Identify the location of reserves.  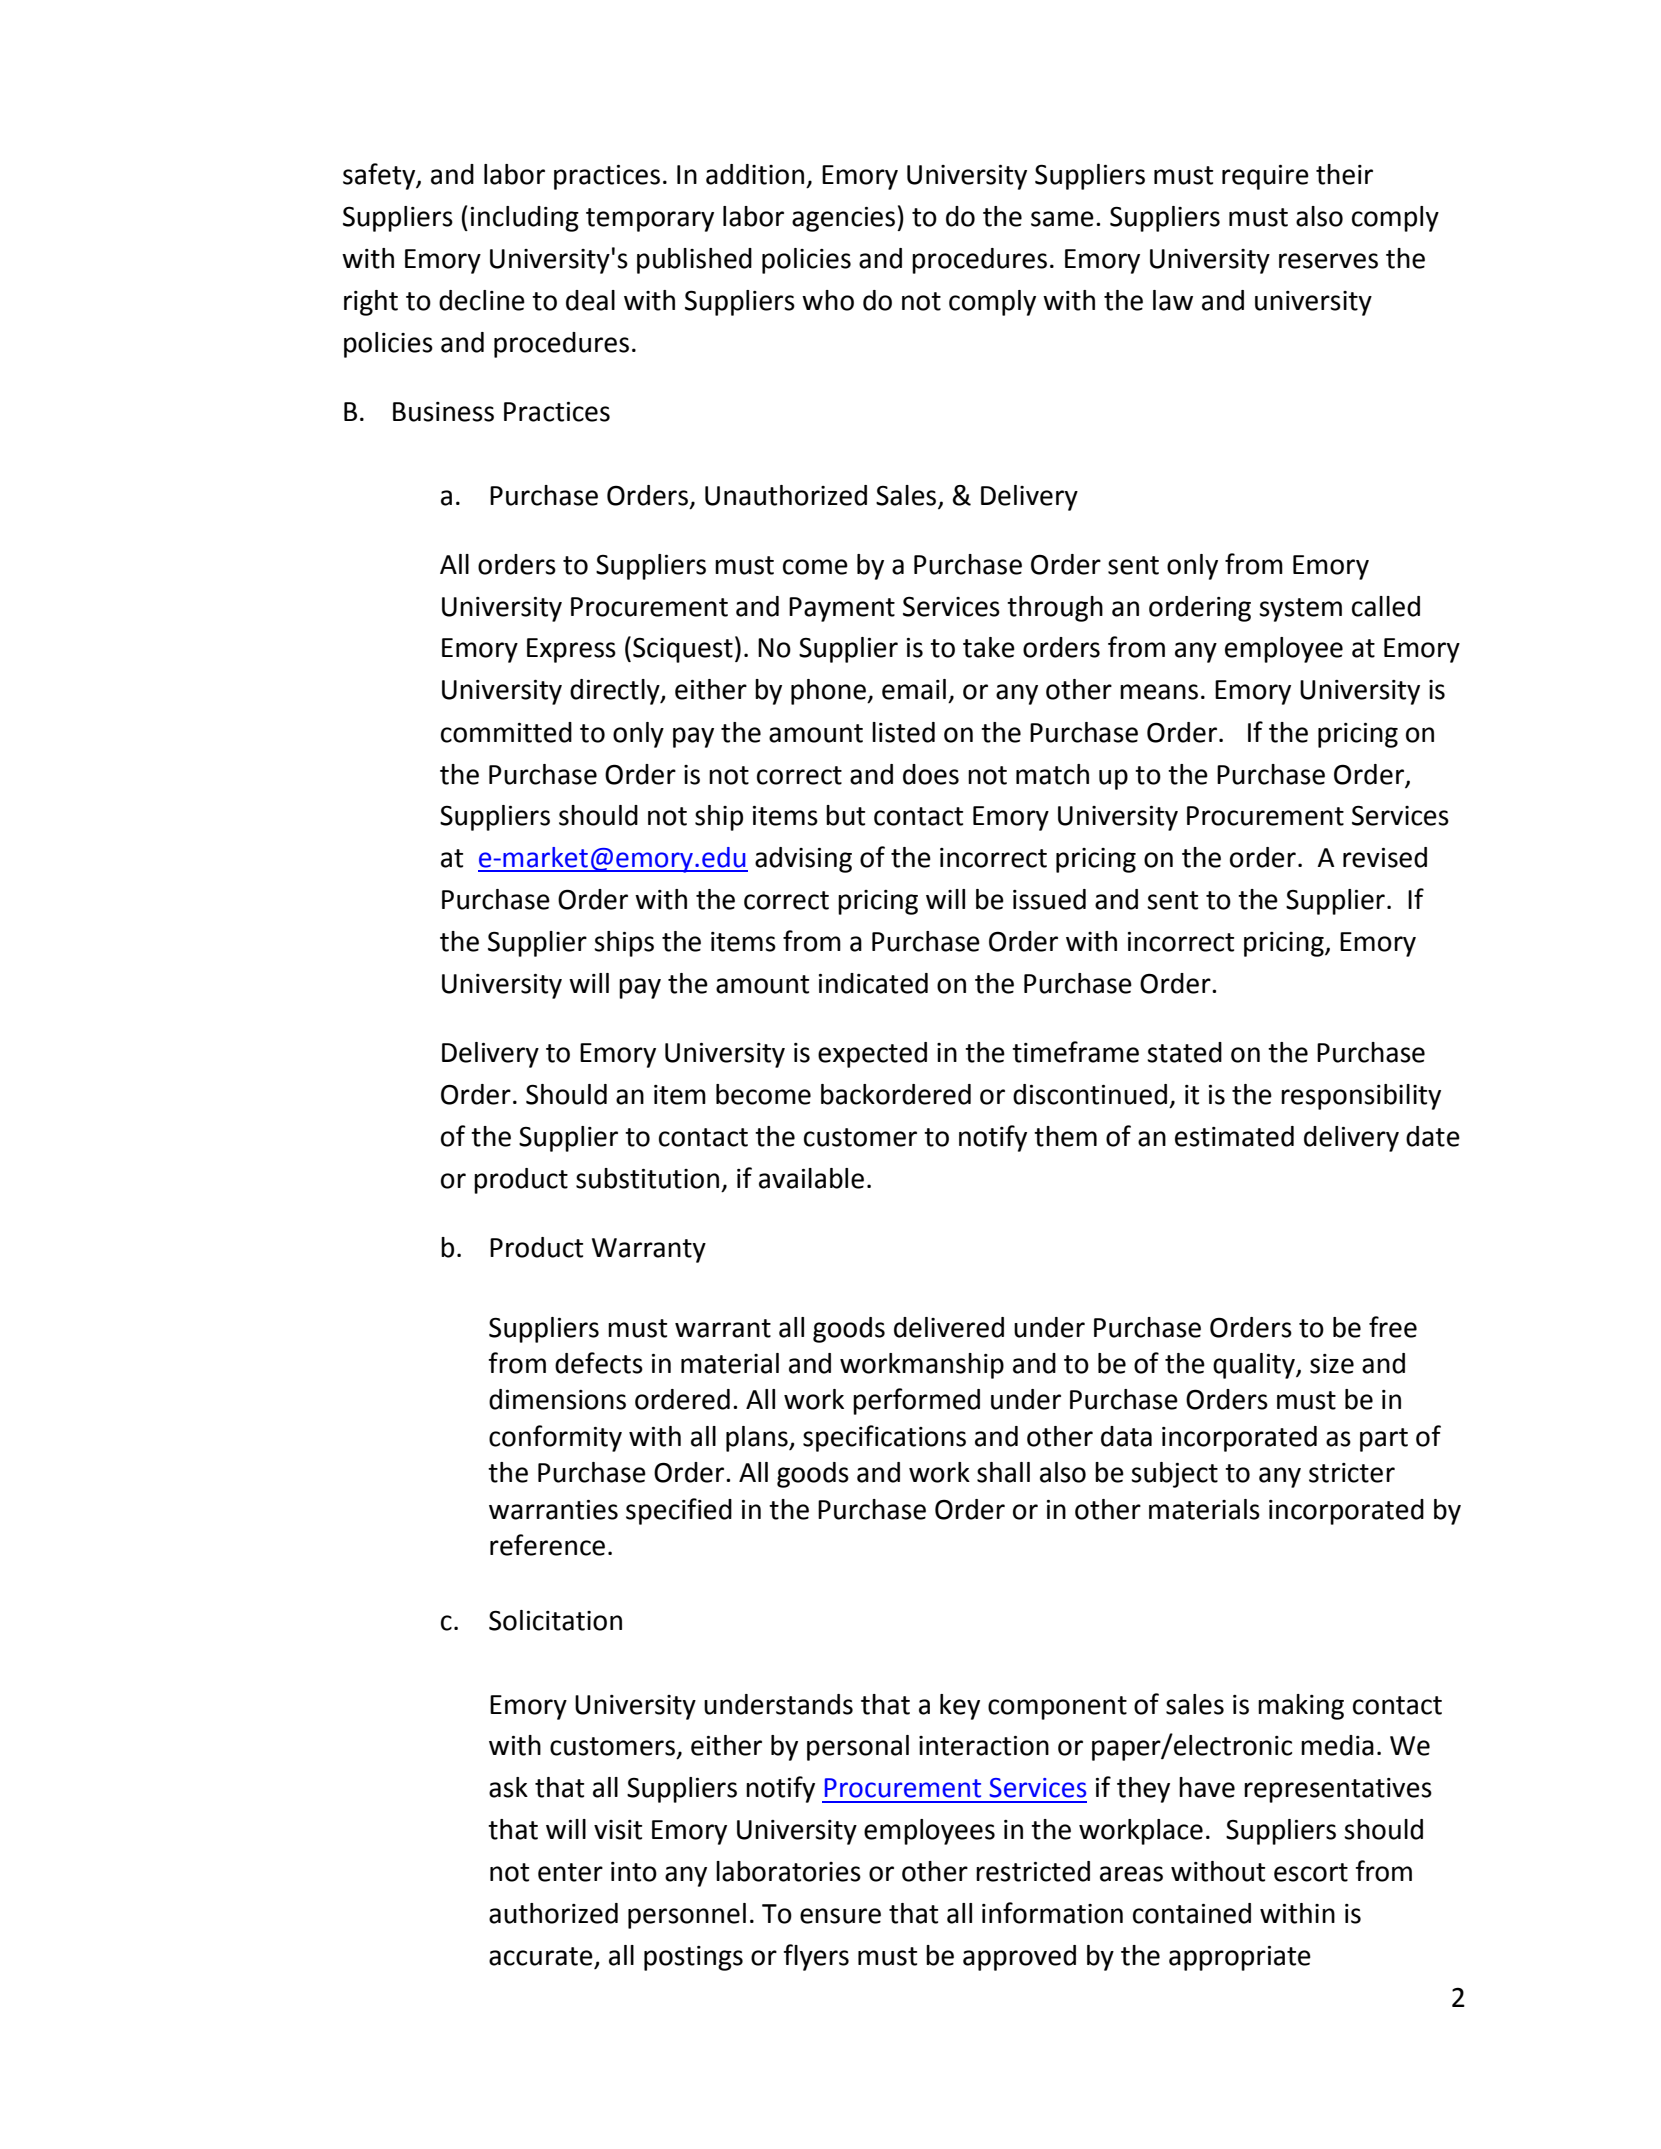
(1328, 261).
